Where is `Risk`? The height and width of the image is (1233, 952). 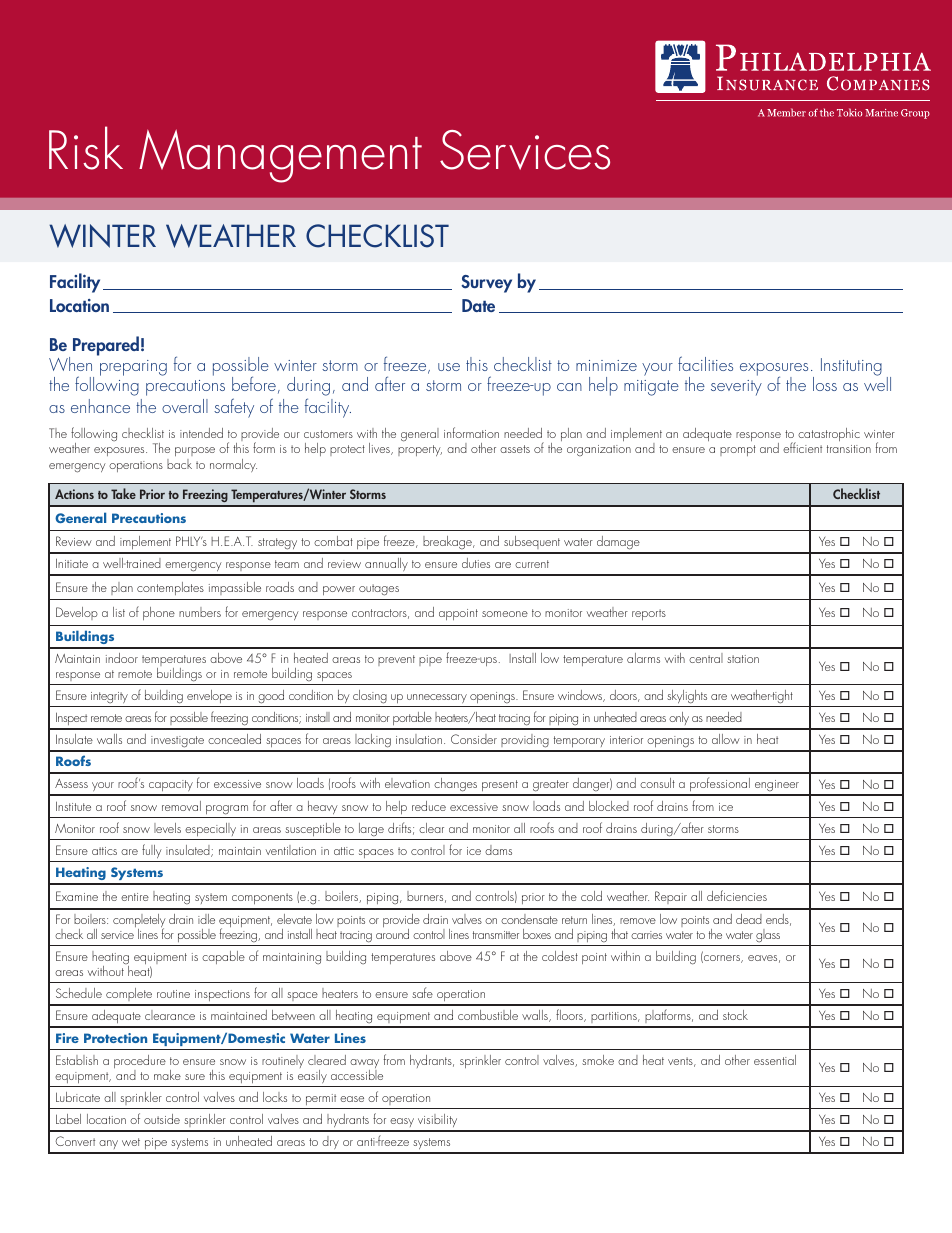 Risk is located at coordinates (86, 148).
